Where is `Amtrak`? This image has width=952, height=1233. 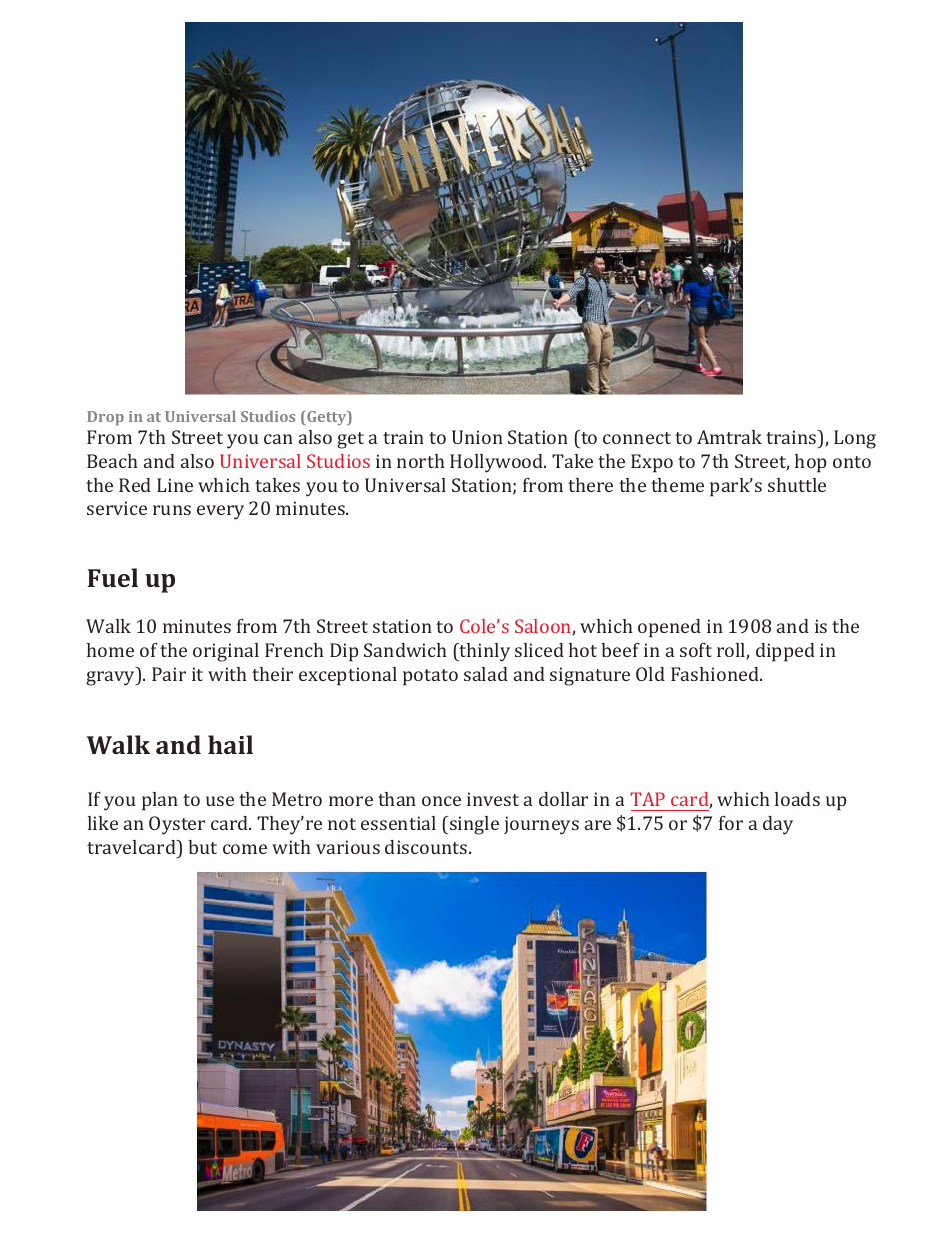
Amtrak is located at coordinates (729, 437).
